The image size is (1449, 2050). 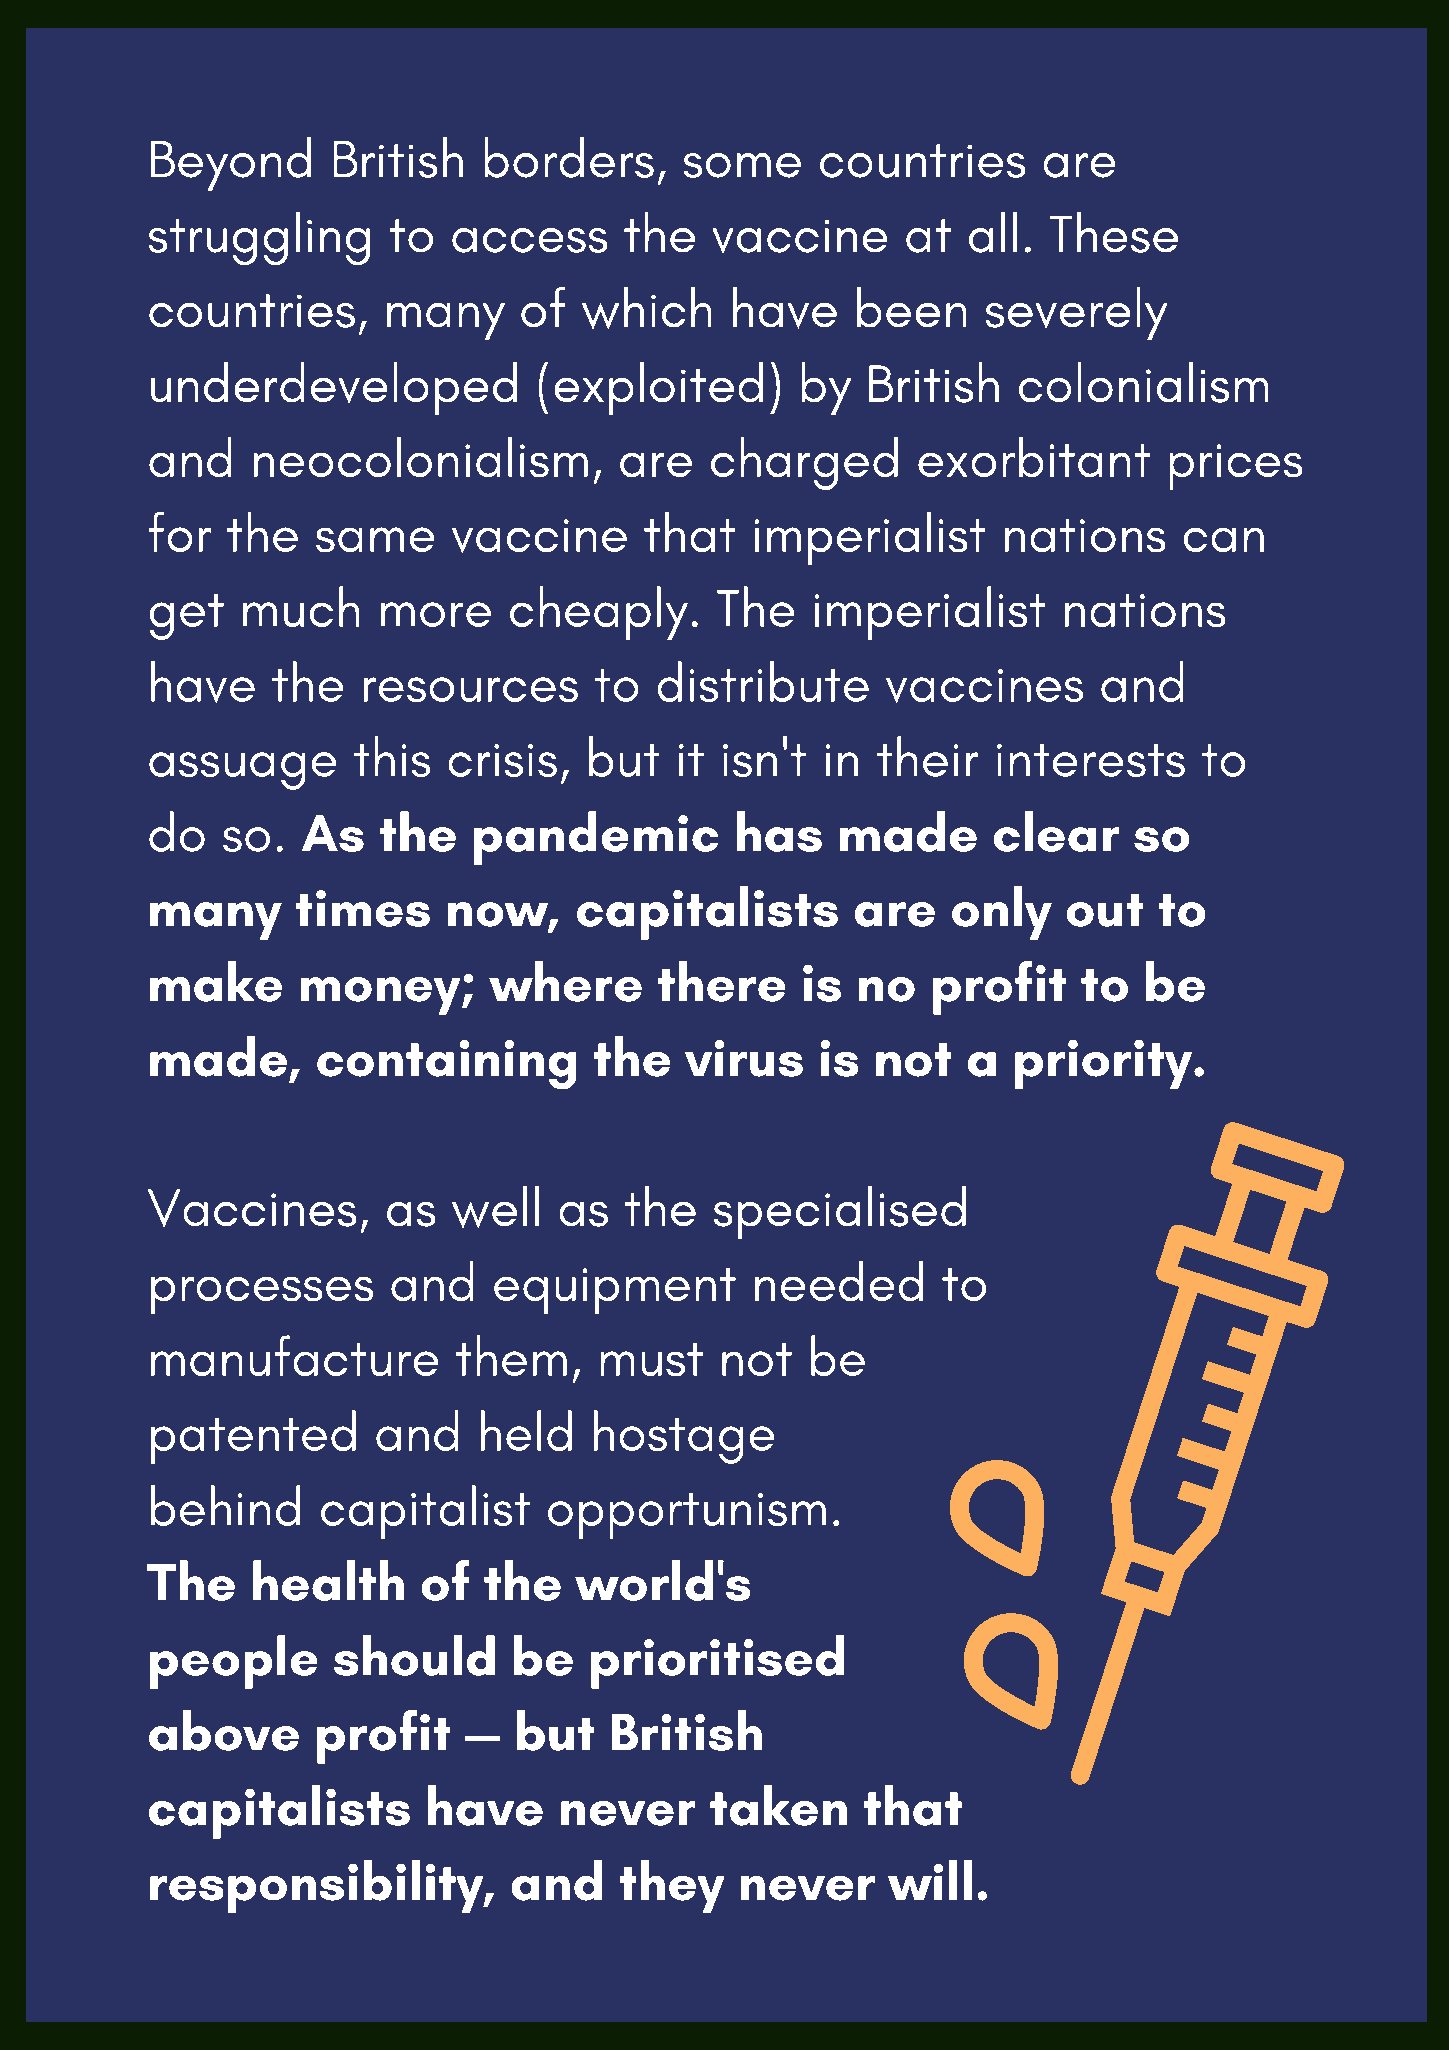 I want to click on assuage, so click(x=242, y=771).
